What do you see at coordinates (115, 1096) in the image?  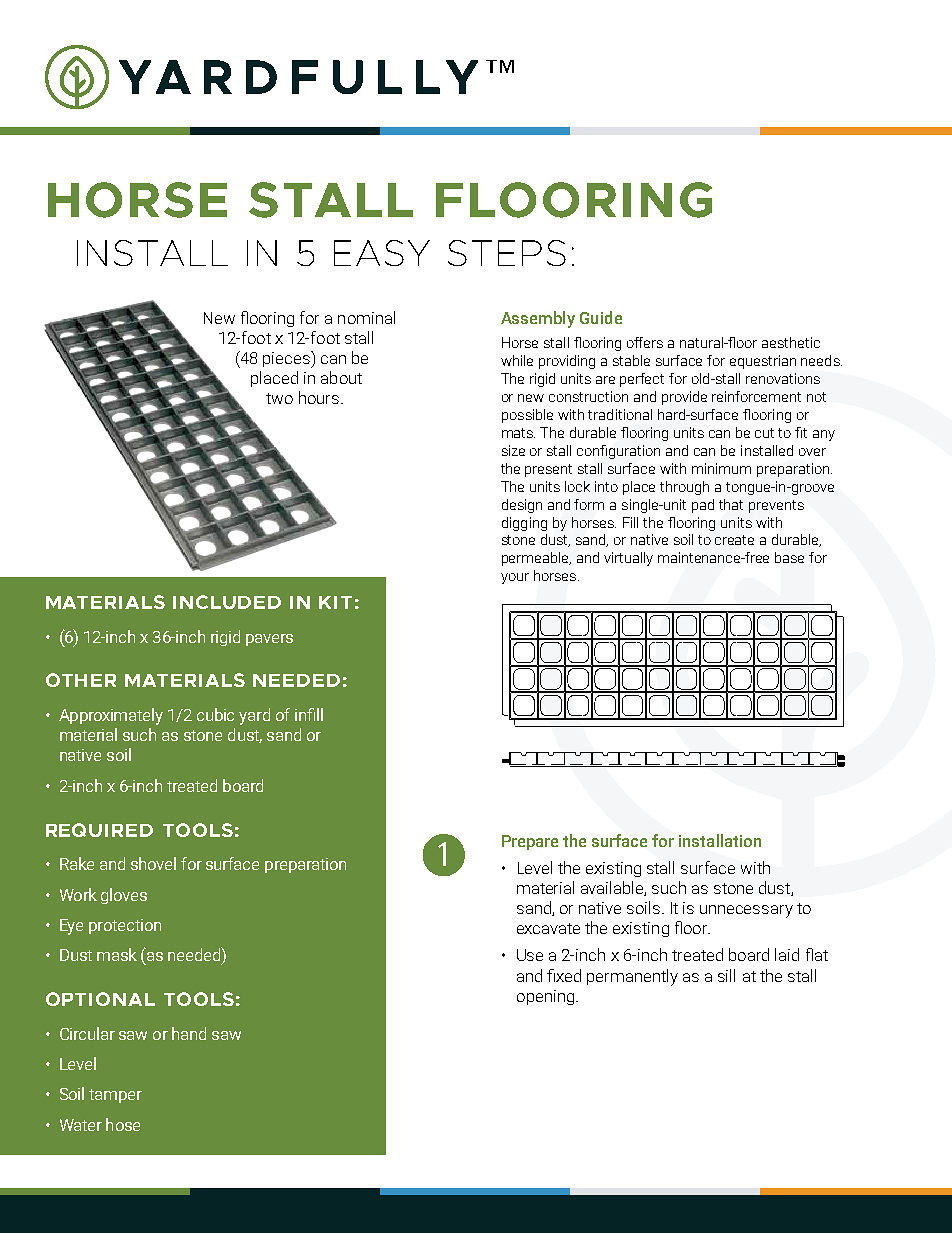 I see `tamper` at bounding box center [115, 1096].
